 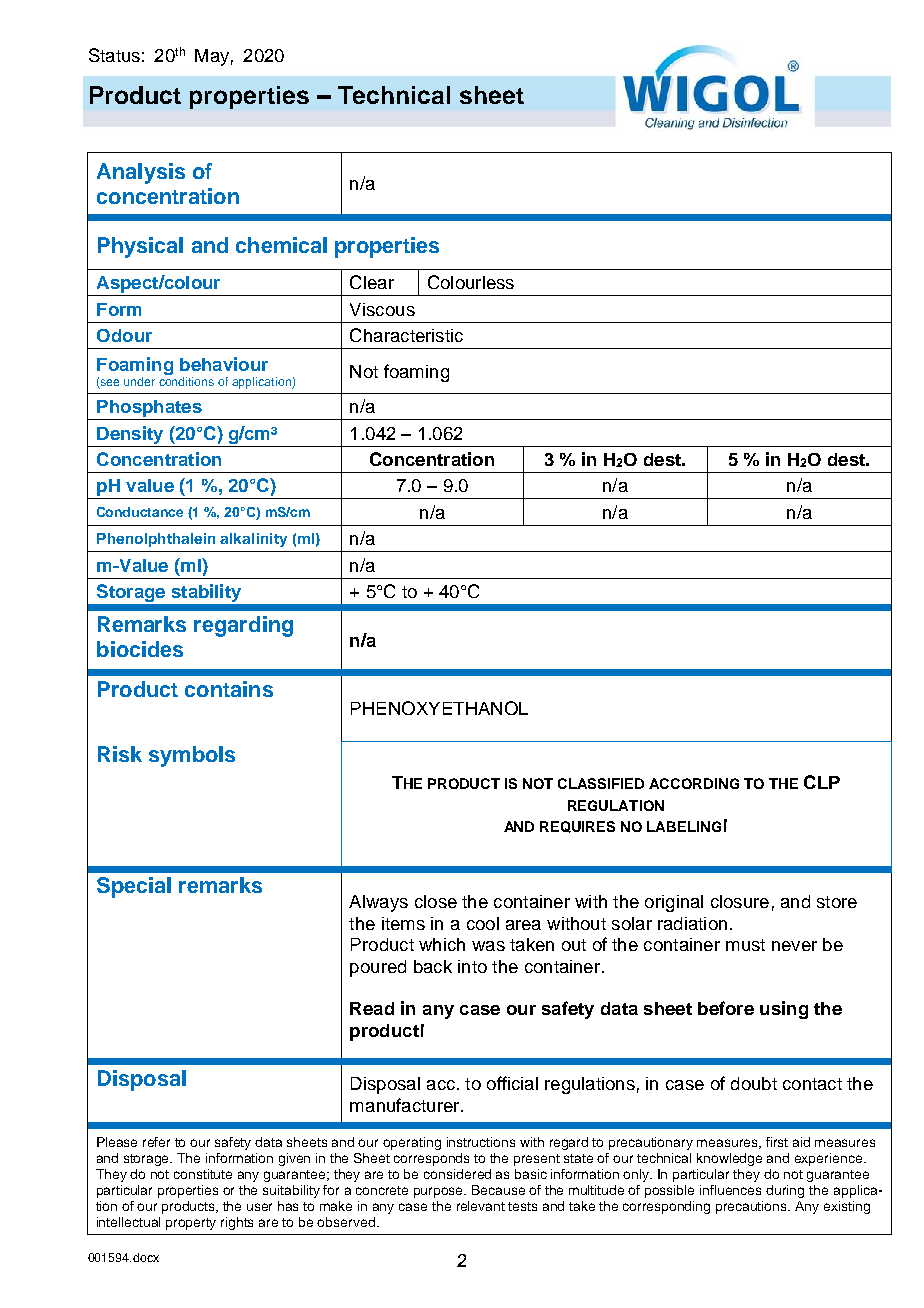 What do you see at coordinates (130, 435) in the image?
I see `Density` at bounding box center [130, 435].
